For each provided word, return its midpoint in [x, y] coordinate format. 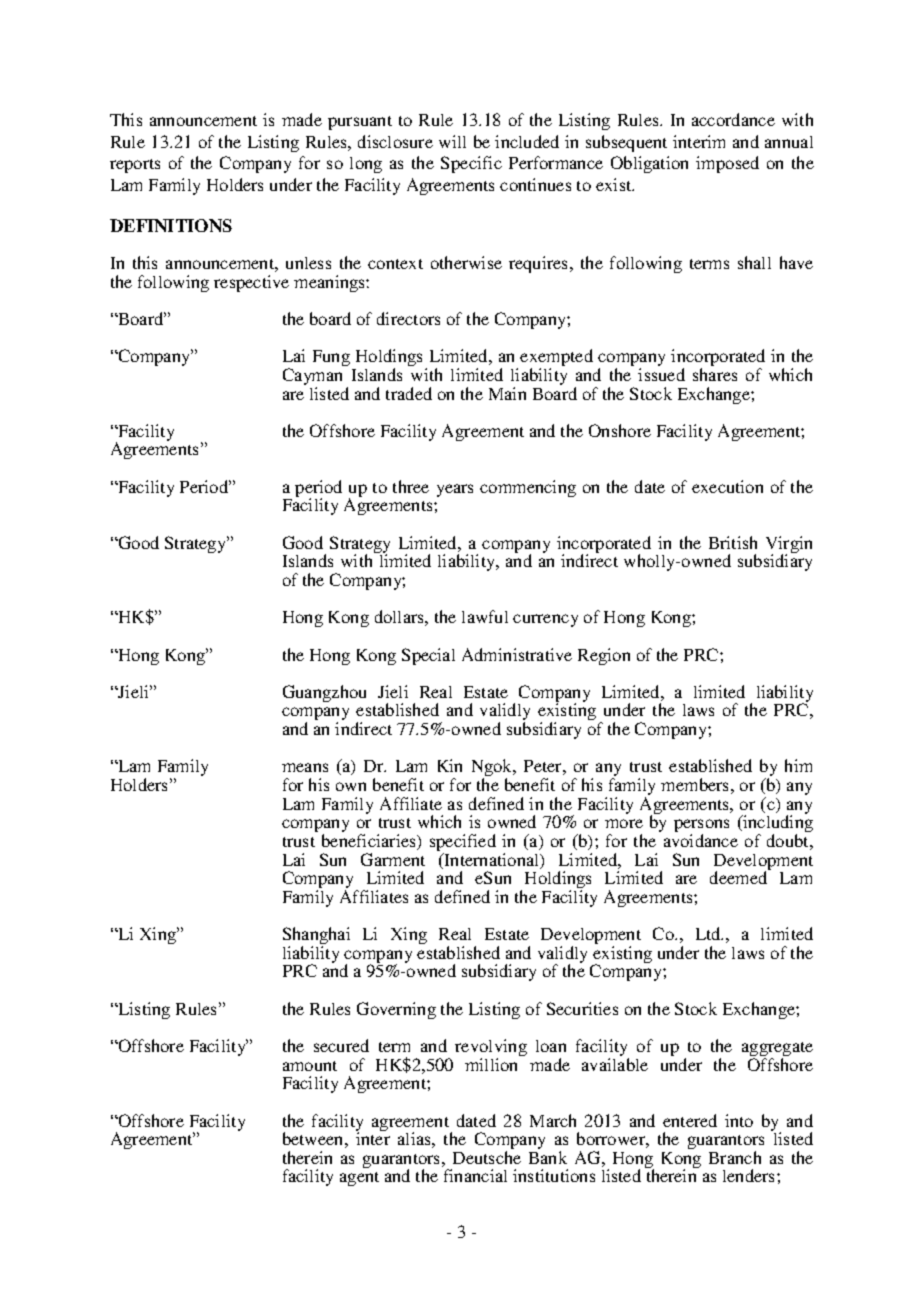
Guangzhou [324, 693]
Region [604, 656]
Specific [471, 164]
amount [310, 1066]
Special [428, 656]
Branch [735, 1157]
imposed [727, 164]
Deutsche [487, 1157]
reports [135, 166]
